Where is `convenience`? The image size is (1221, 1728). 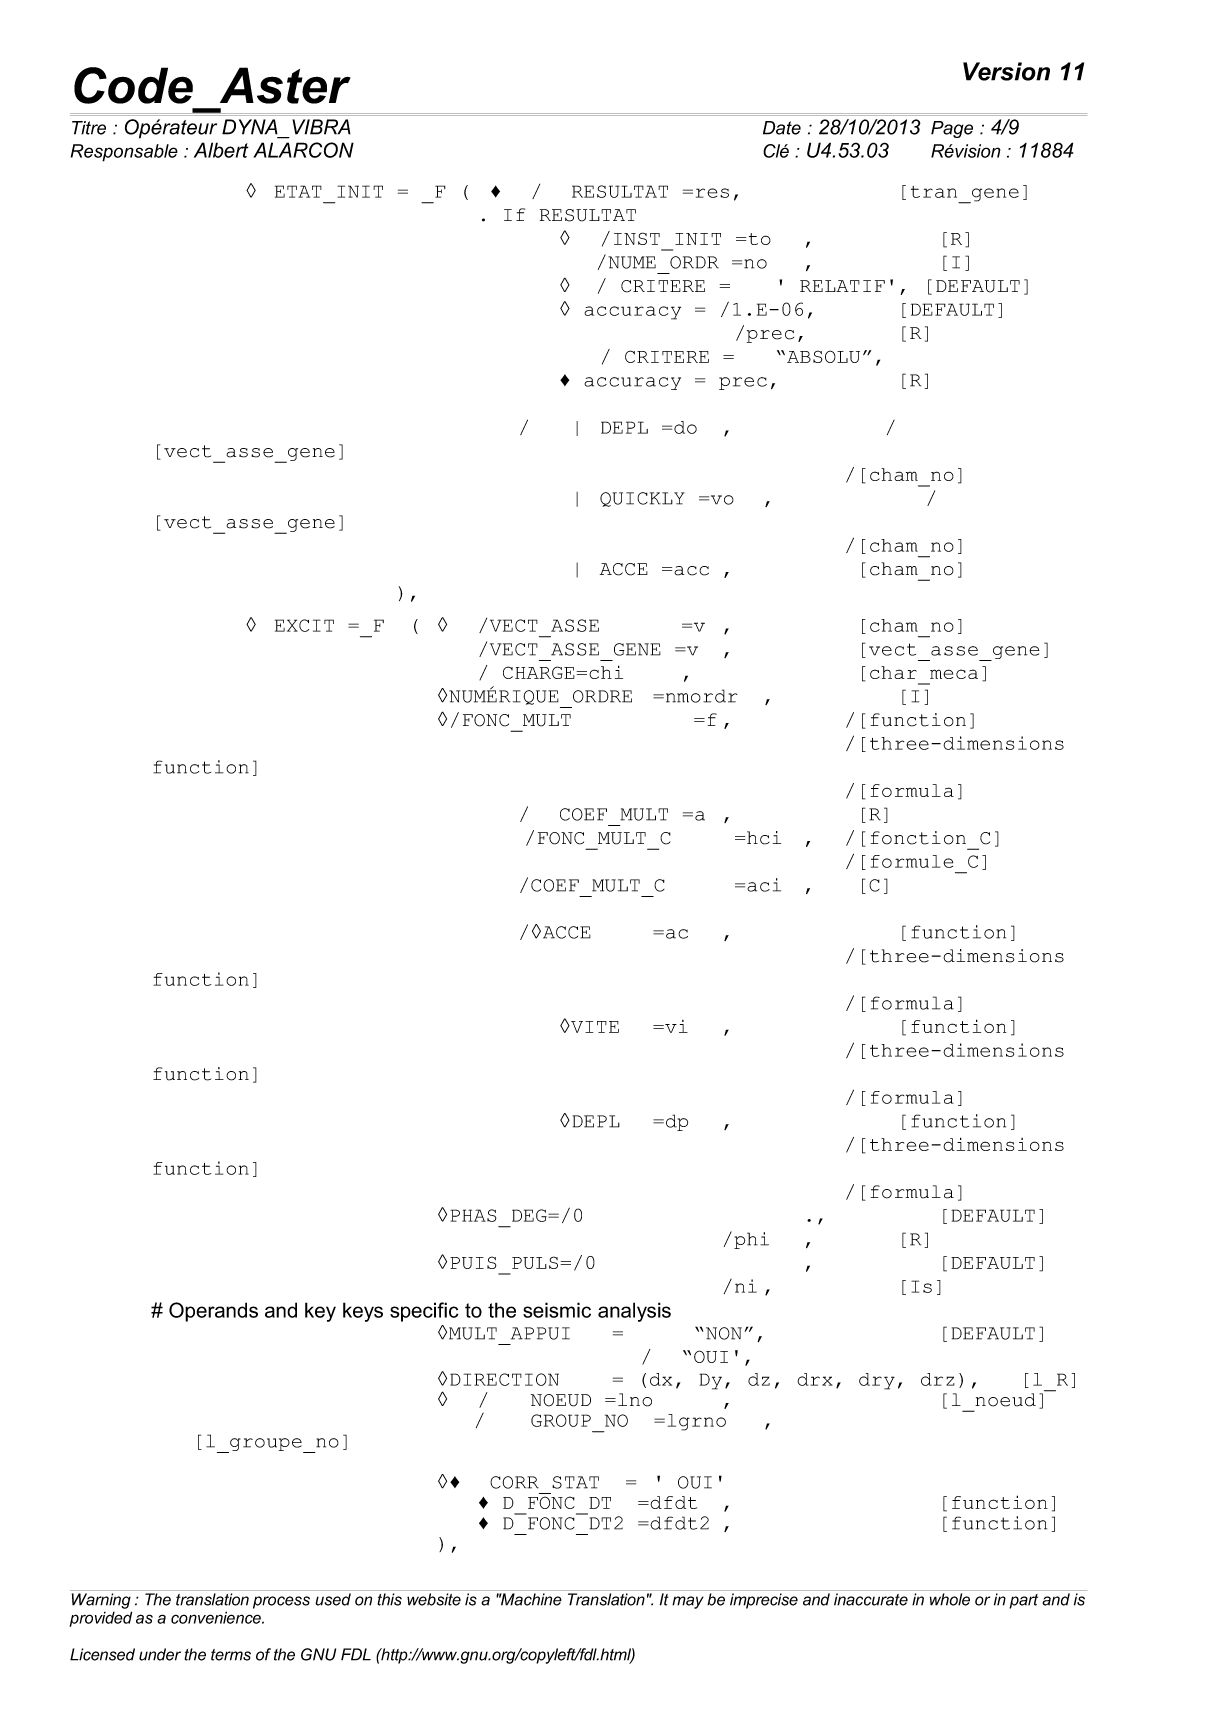
convenience is located at coordinates (217, 1617).
